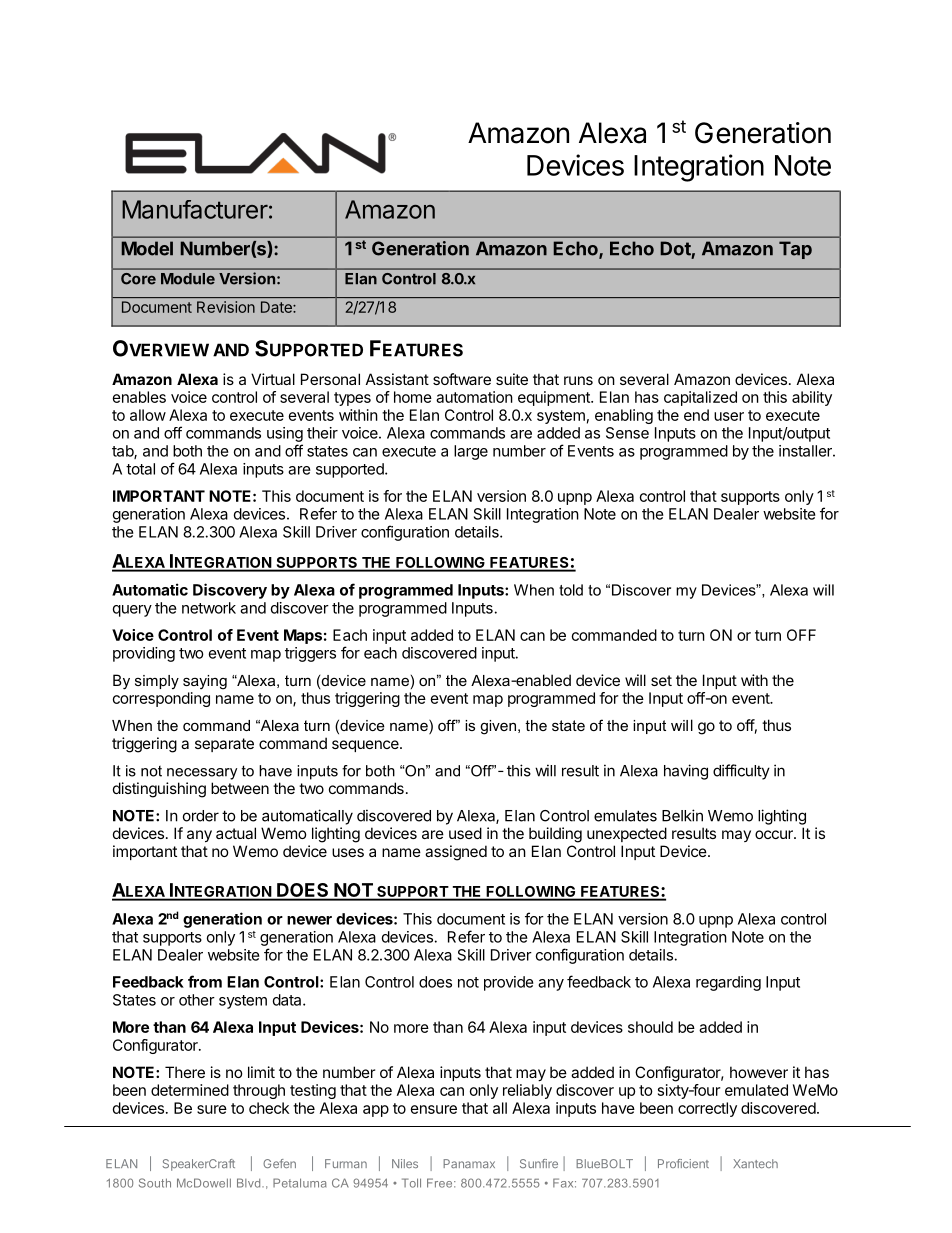 The height and width of the image is (1233, 952). I want to click on assigned, so click(456, 853).
